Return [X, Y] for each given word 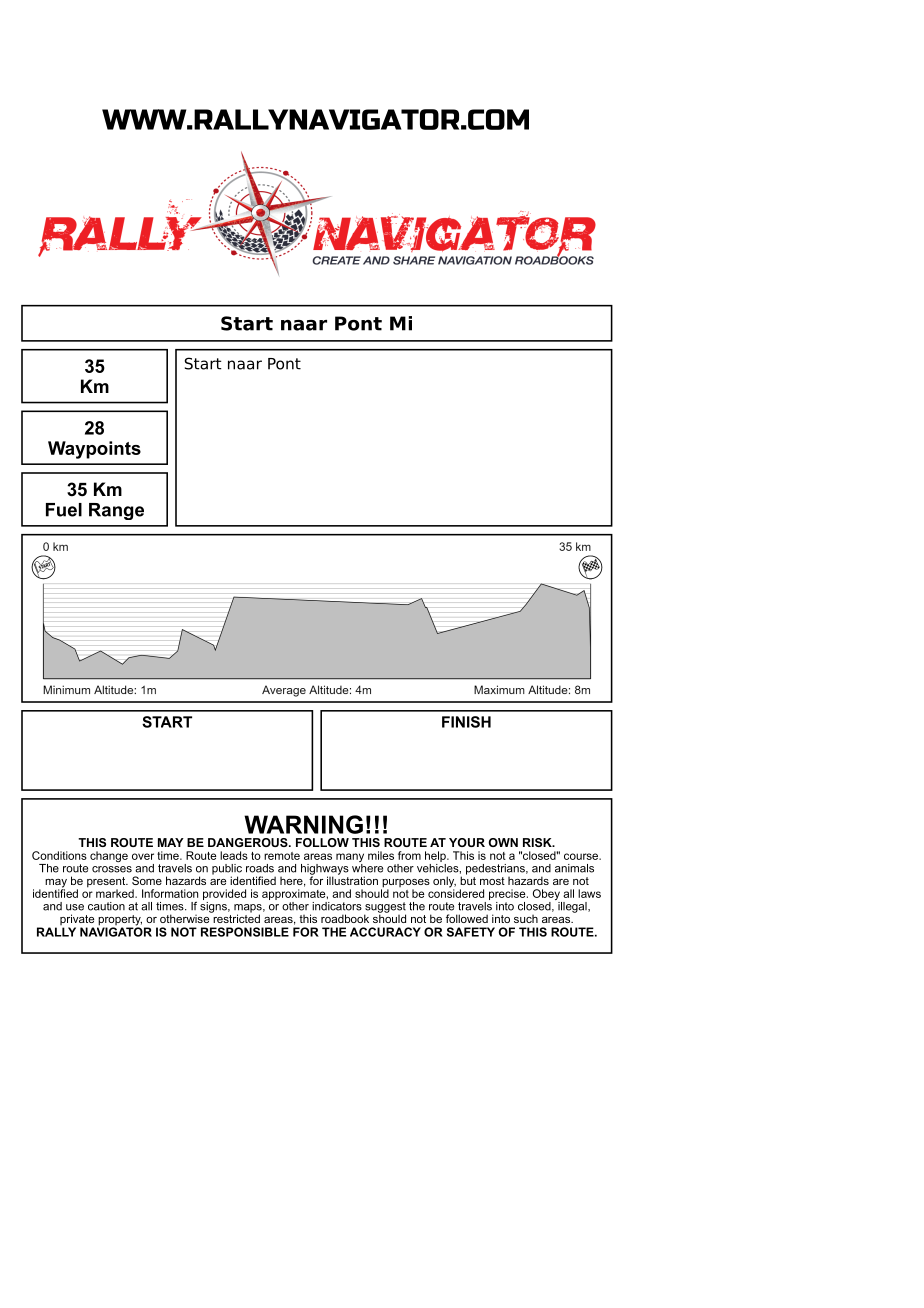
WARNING [303, 824]
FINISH [466, 722]
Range [116, 511]
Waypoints [94, 450]
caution [106, 906]
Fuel [64, 510]
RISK [538, 842]
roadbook [345, 918]
